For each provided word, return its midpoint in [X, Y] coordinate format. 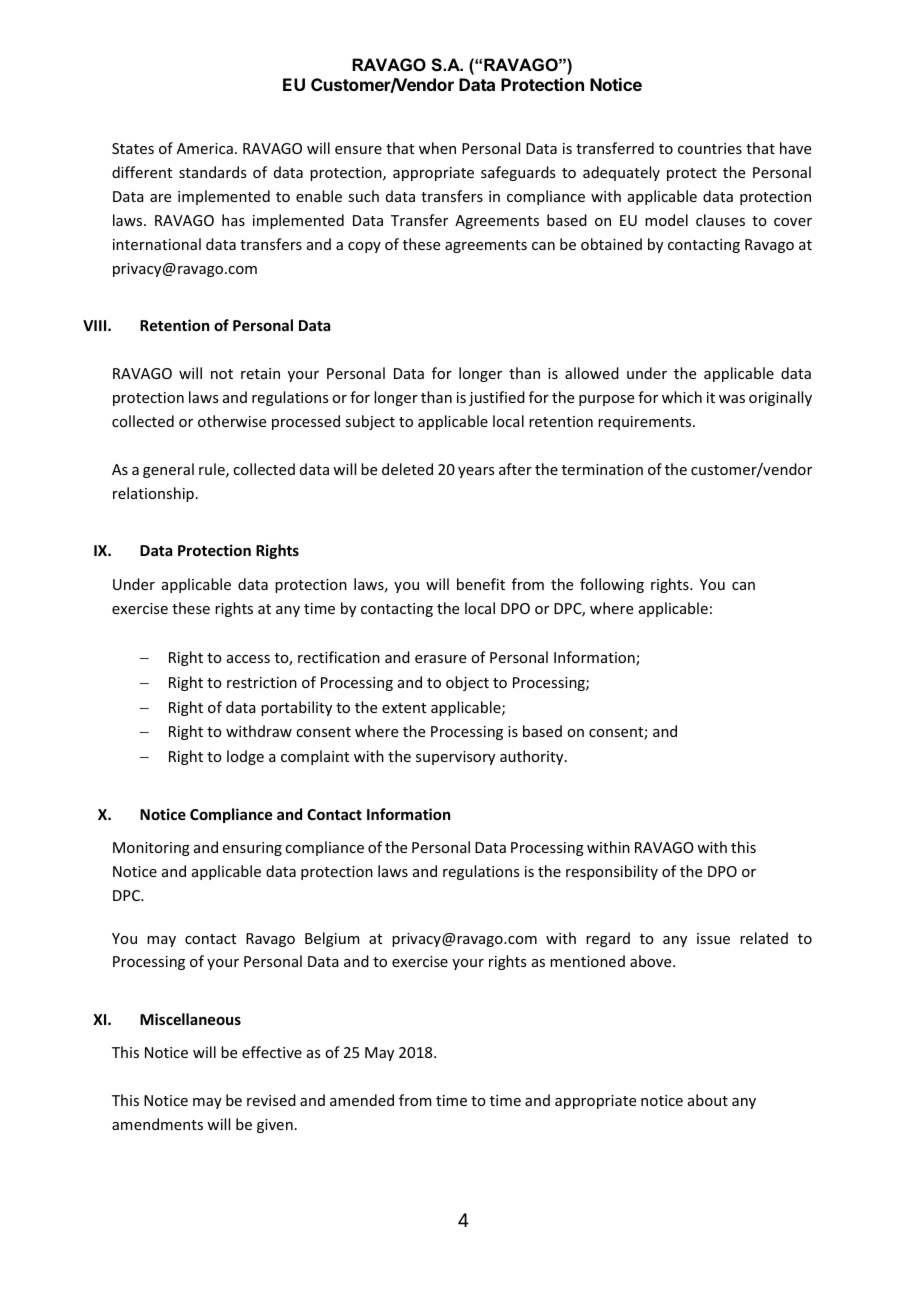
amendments [157, 1124]
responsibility [612, 872]
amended [362, 1100]
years [476, 472]
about [708, 1100]
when [437, 148]
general [168, 470]
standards [212, 172]
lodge [245, 757]
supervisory [455, 758]
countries [710, 148]
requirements [646, 423]
